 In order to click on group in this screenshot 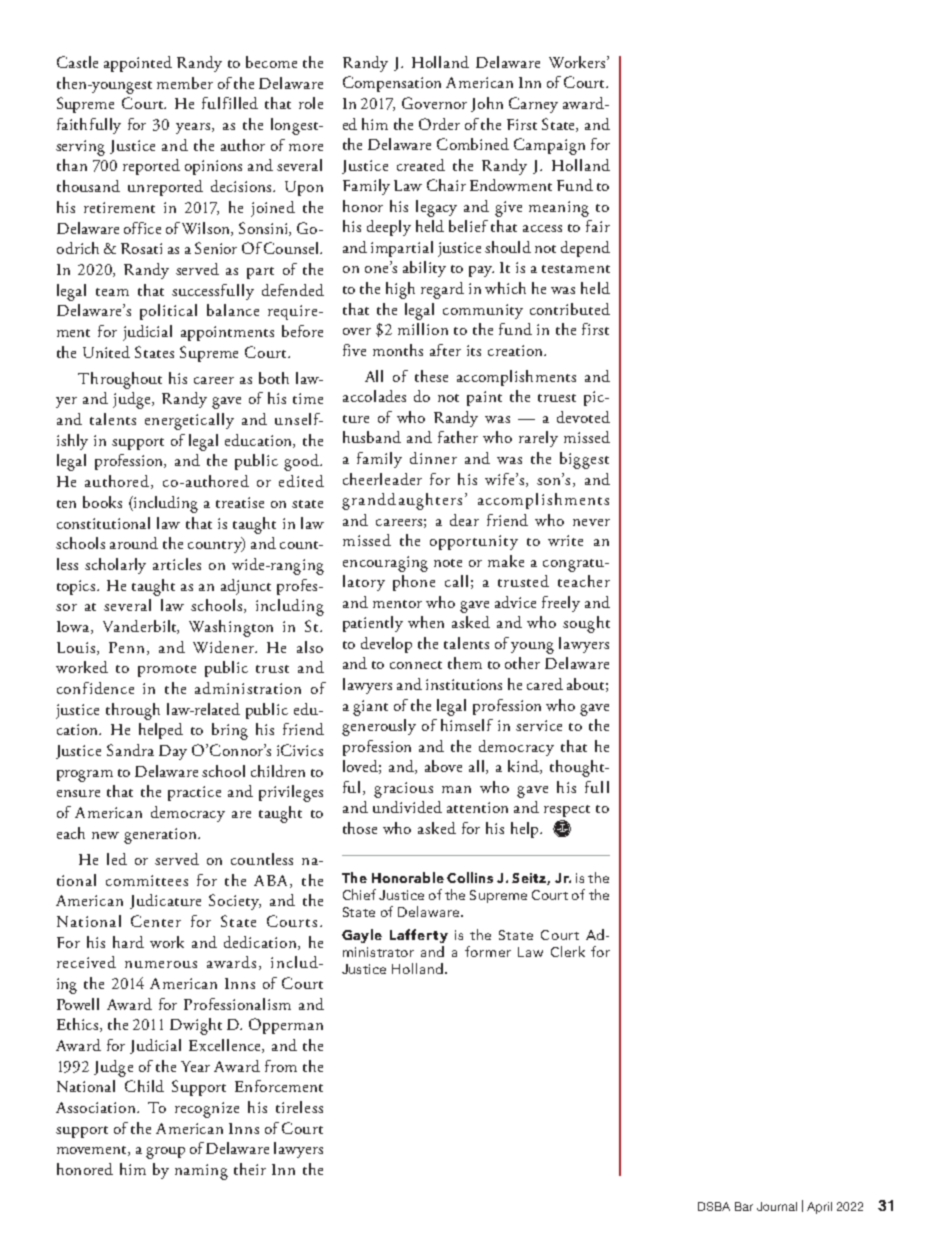, I will do `click(165, 1153)`.
